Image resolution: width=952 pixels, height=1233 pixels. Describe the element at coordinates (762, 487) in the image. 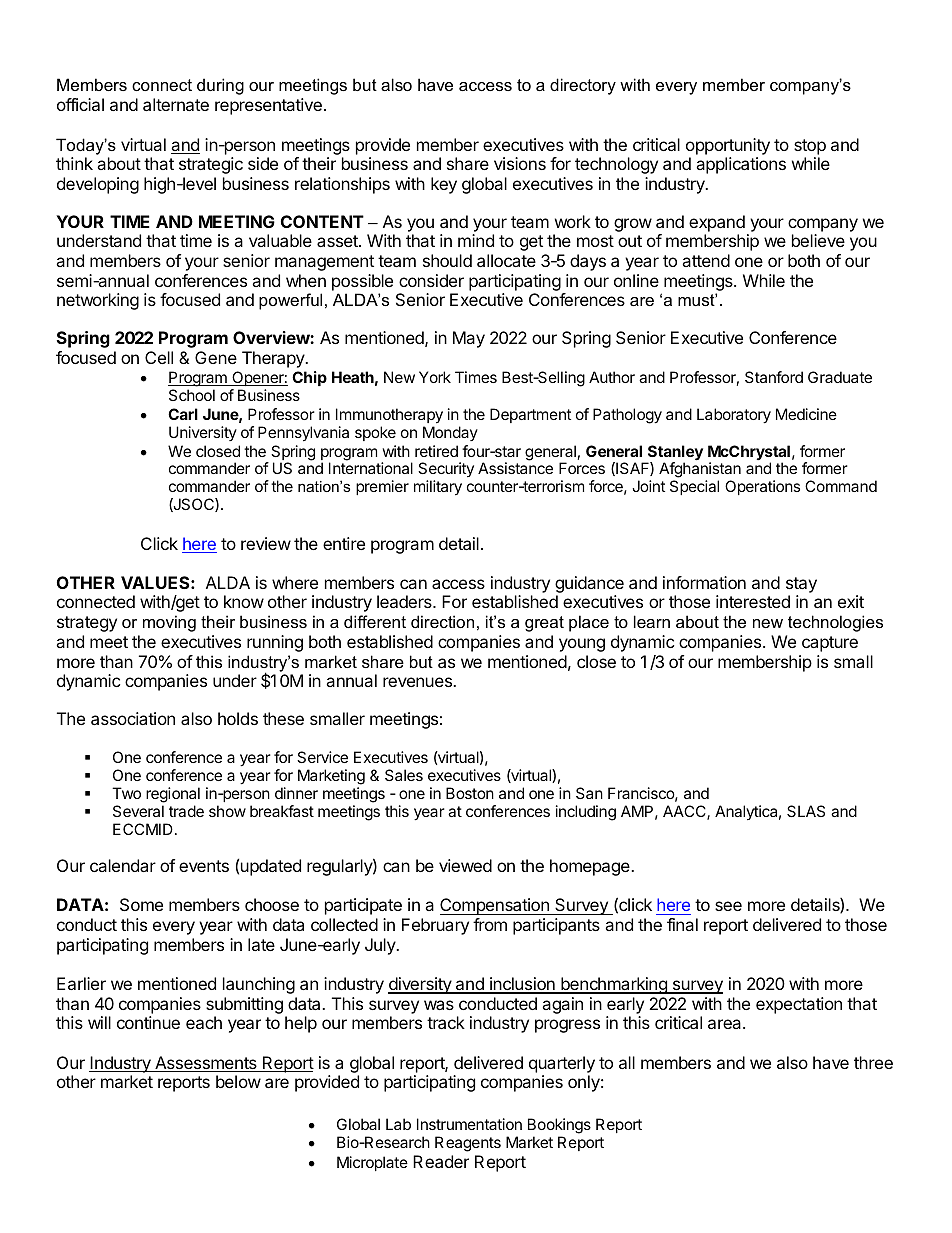

I see `Operations` at that location.
